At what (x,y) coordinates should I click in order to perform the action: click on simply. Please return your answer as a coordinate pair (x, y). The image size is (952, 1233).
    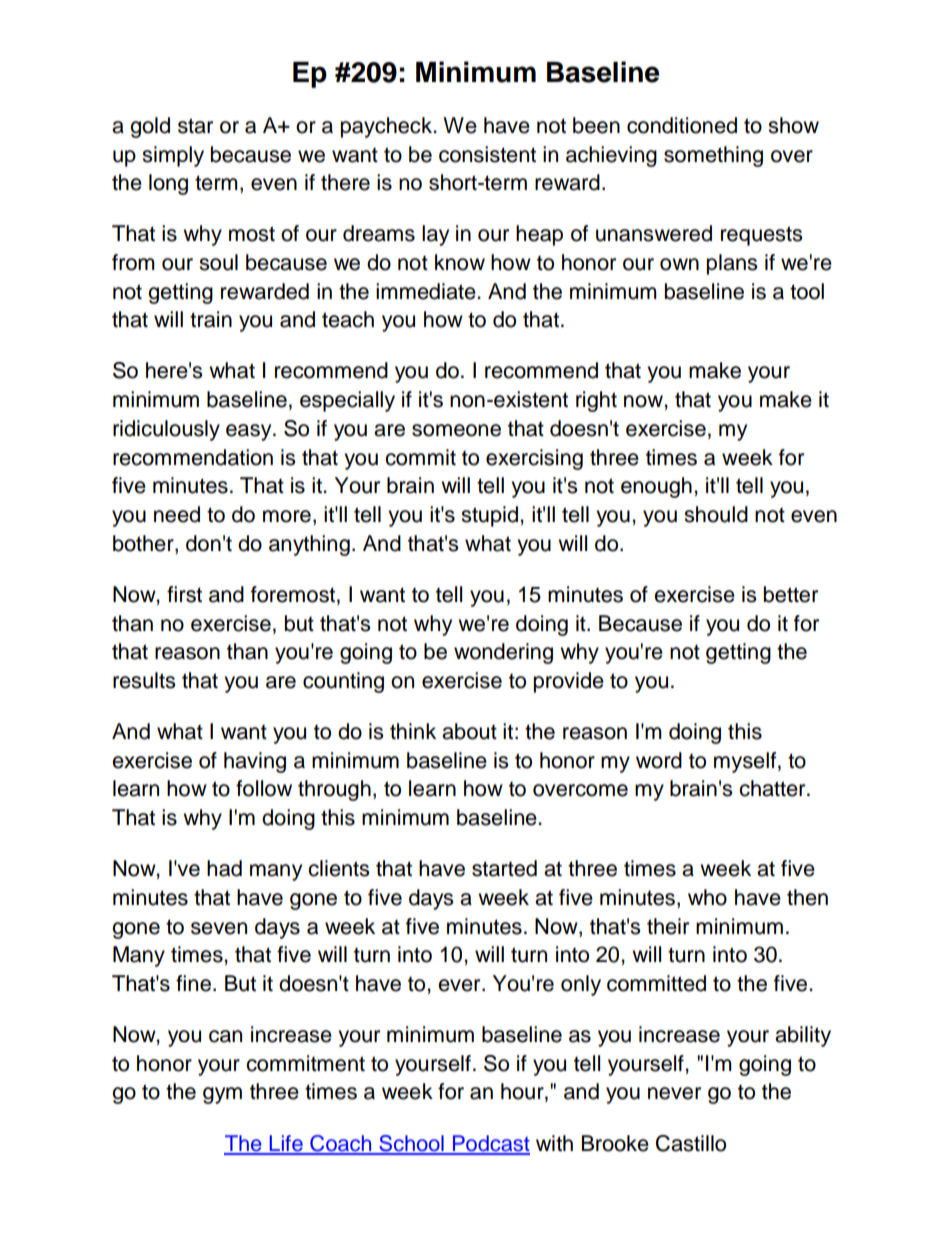
    Looking at the image, I should click on (173, 156).
